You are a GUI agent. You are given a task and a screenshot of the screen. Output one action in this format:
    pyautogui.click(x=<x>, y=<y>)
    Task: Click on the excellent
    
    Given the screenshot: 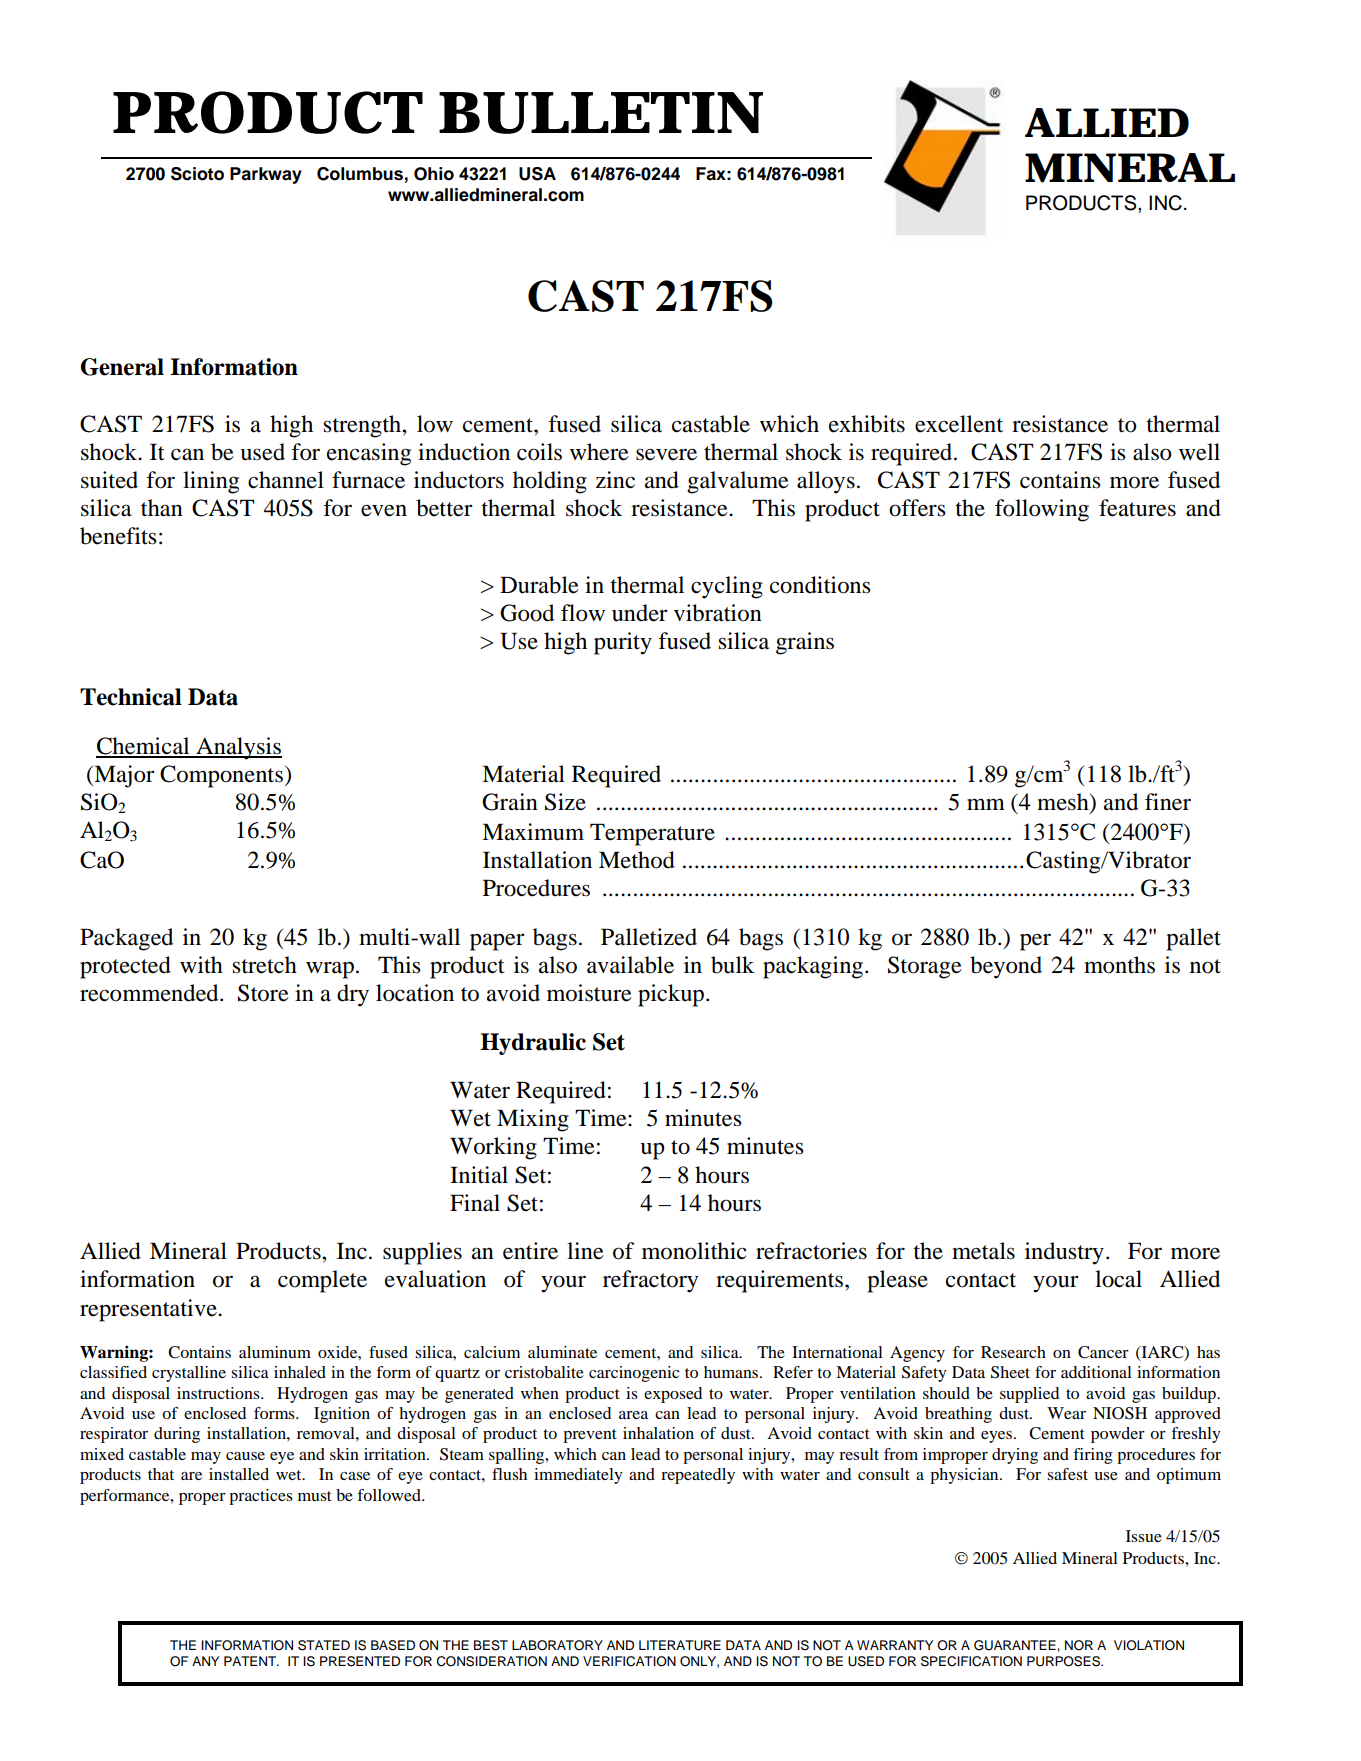 What is the action you would take?
    pyautogui.click(x=959, y=424)
